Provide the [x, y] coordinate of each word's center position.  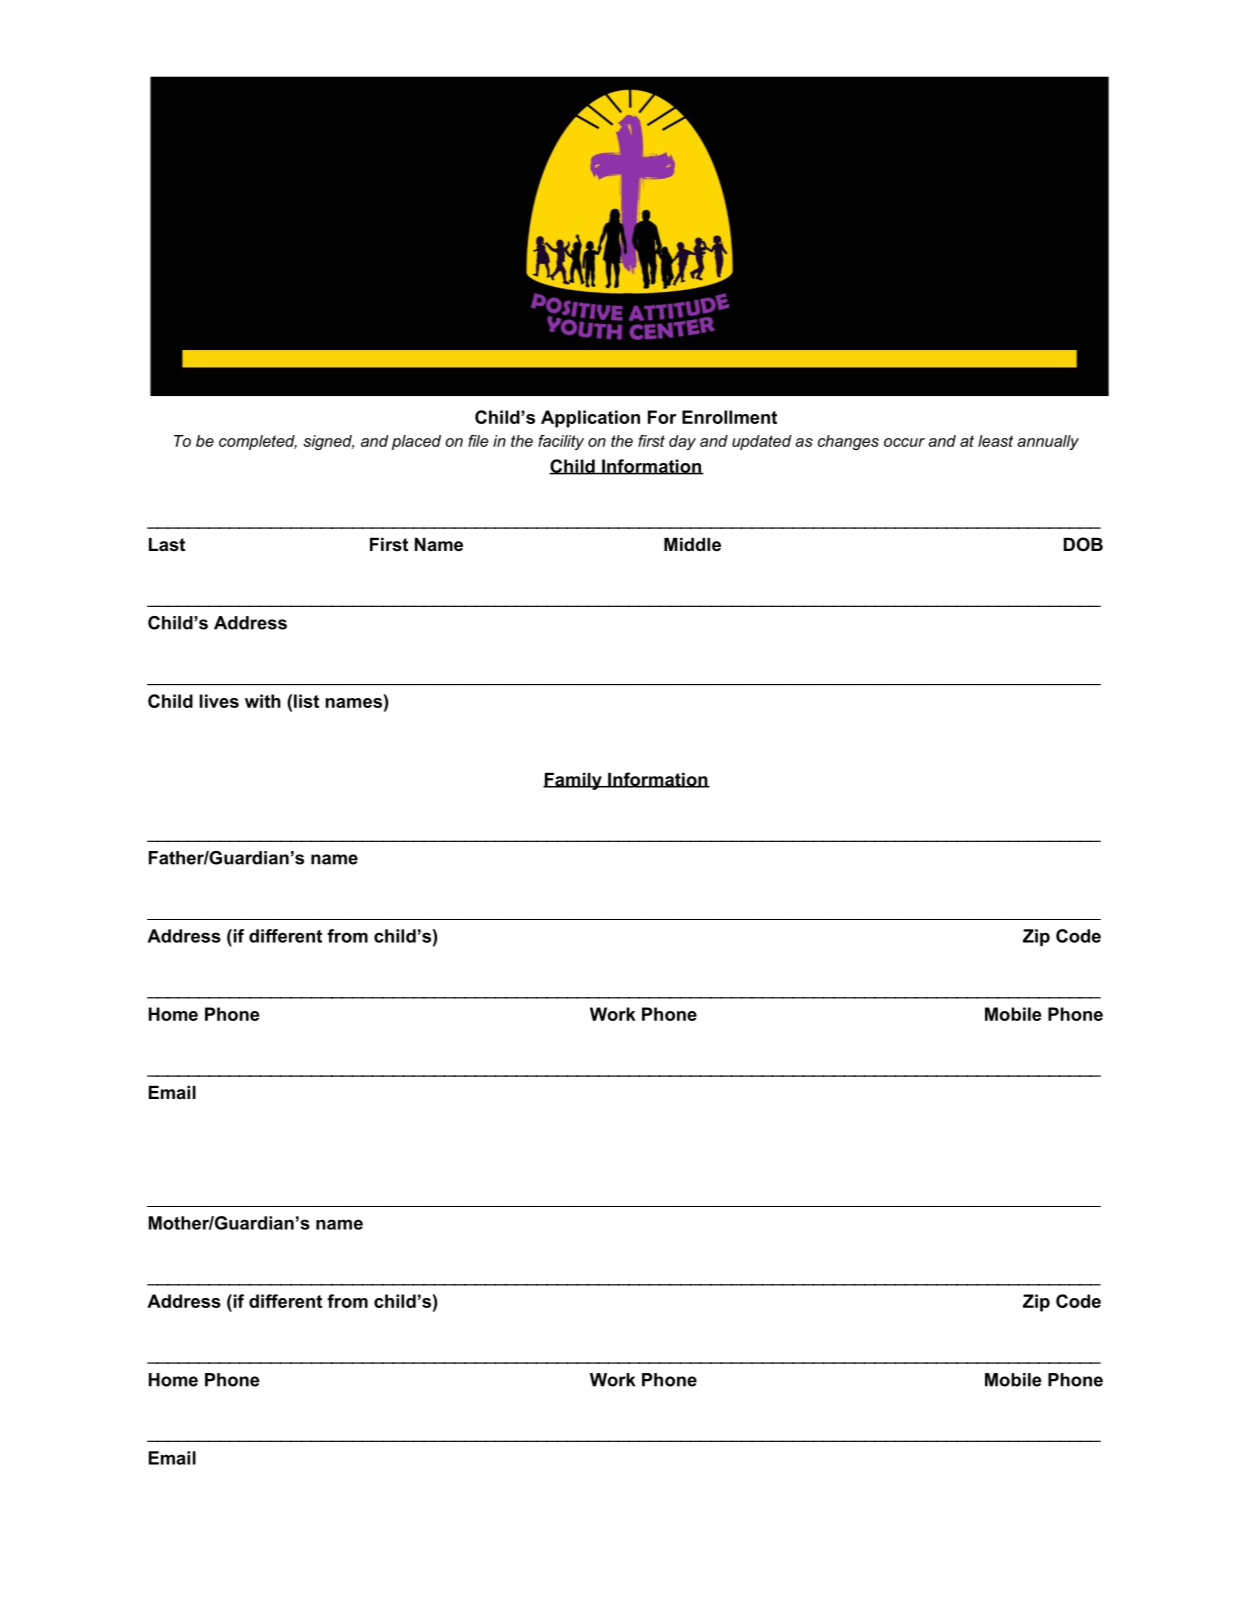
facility [561, 442]
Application [590, 419]
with [263, 701]
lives [219, 701]
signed [328, 442]
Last [167, 545]
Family [573, 781]
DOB [1083, 544]
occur [904, 442]
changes [848, 442]
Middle [692, 545]
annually [1048, 442]
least [995, 441]
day [682, 442]
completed [258, 442]
